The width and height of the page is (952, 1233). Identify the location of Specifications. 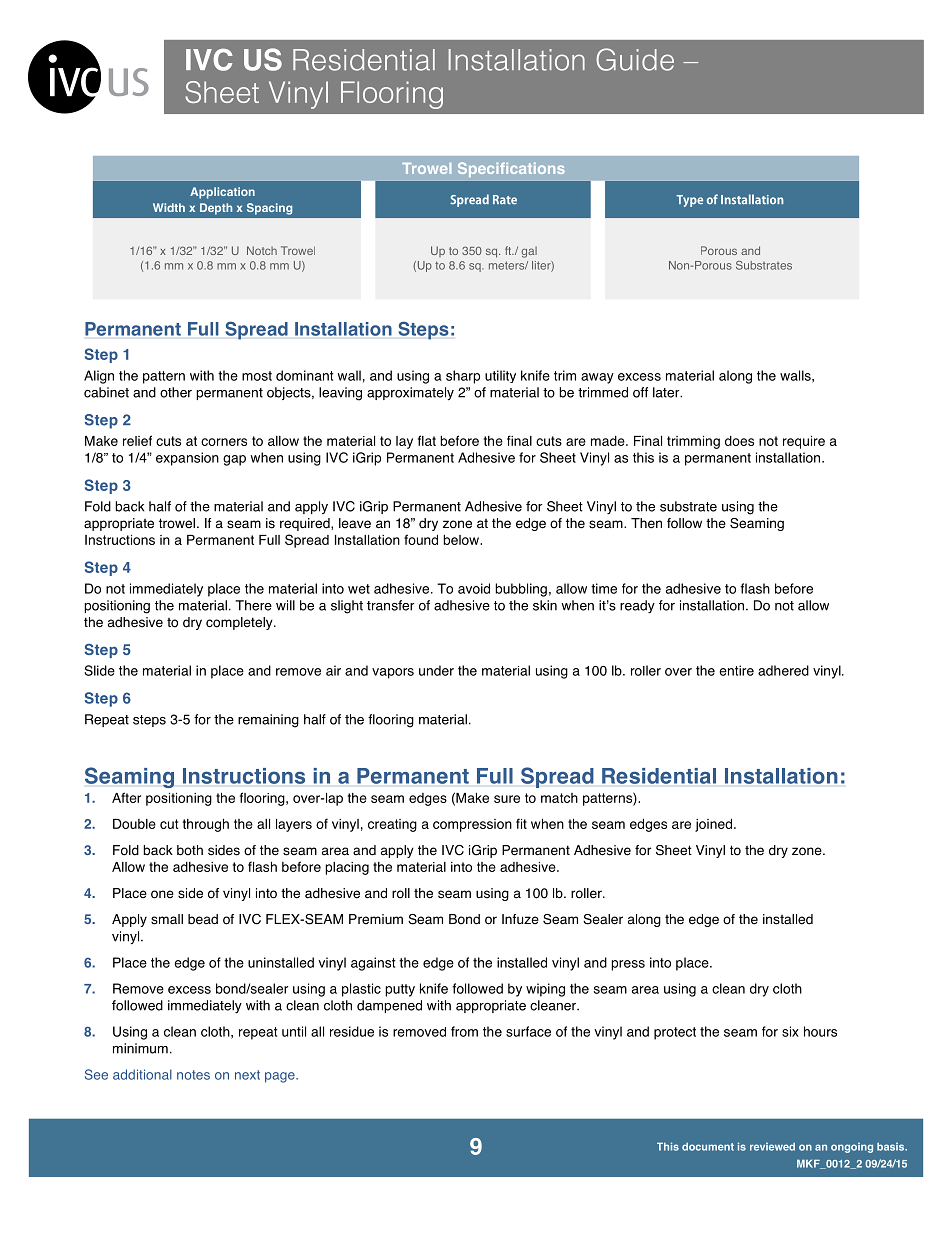
(511, 169).
